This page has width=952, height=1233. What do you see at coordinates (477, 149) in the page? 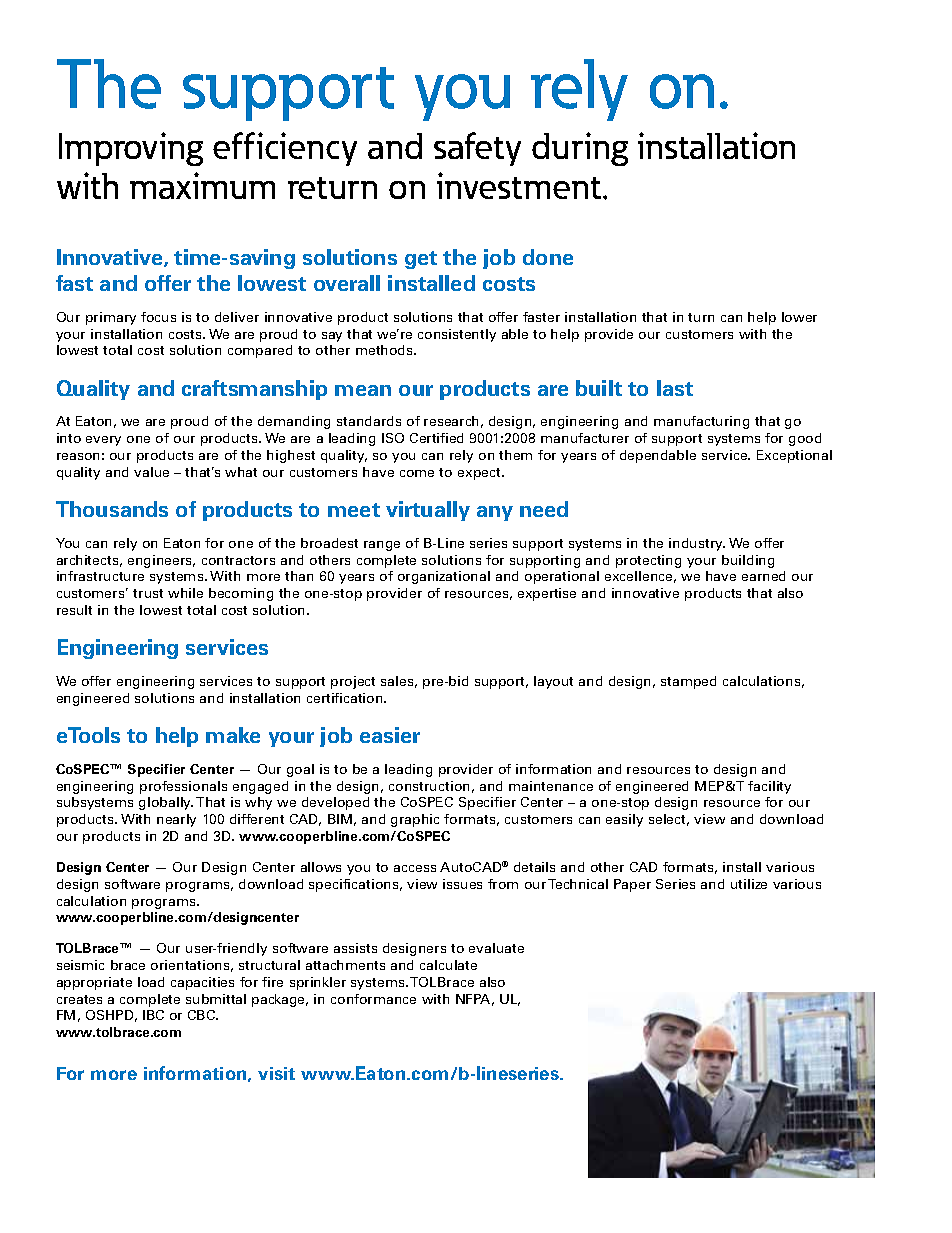
I see `safety` at bounding box center [477, 149].
